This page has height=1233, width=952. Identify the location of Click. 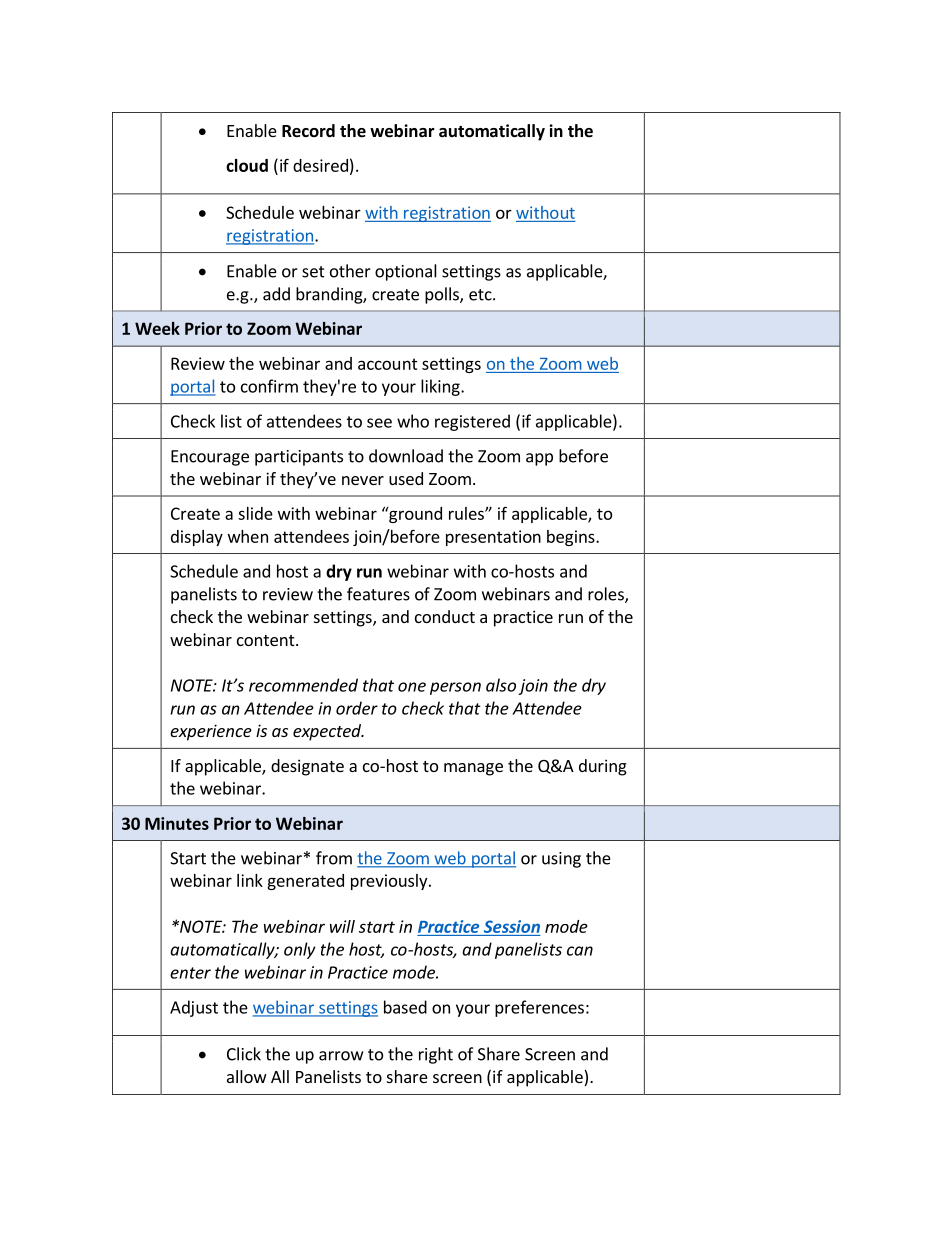
(244, 1054).
